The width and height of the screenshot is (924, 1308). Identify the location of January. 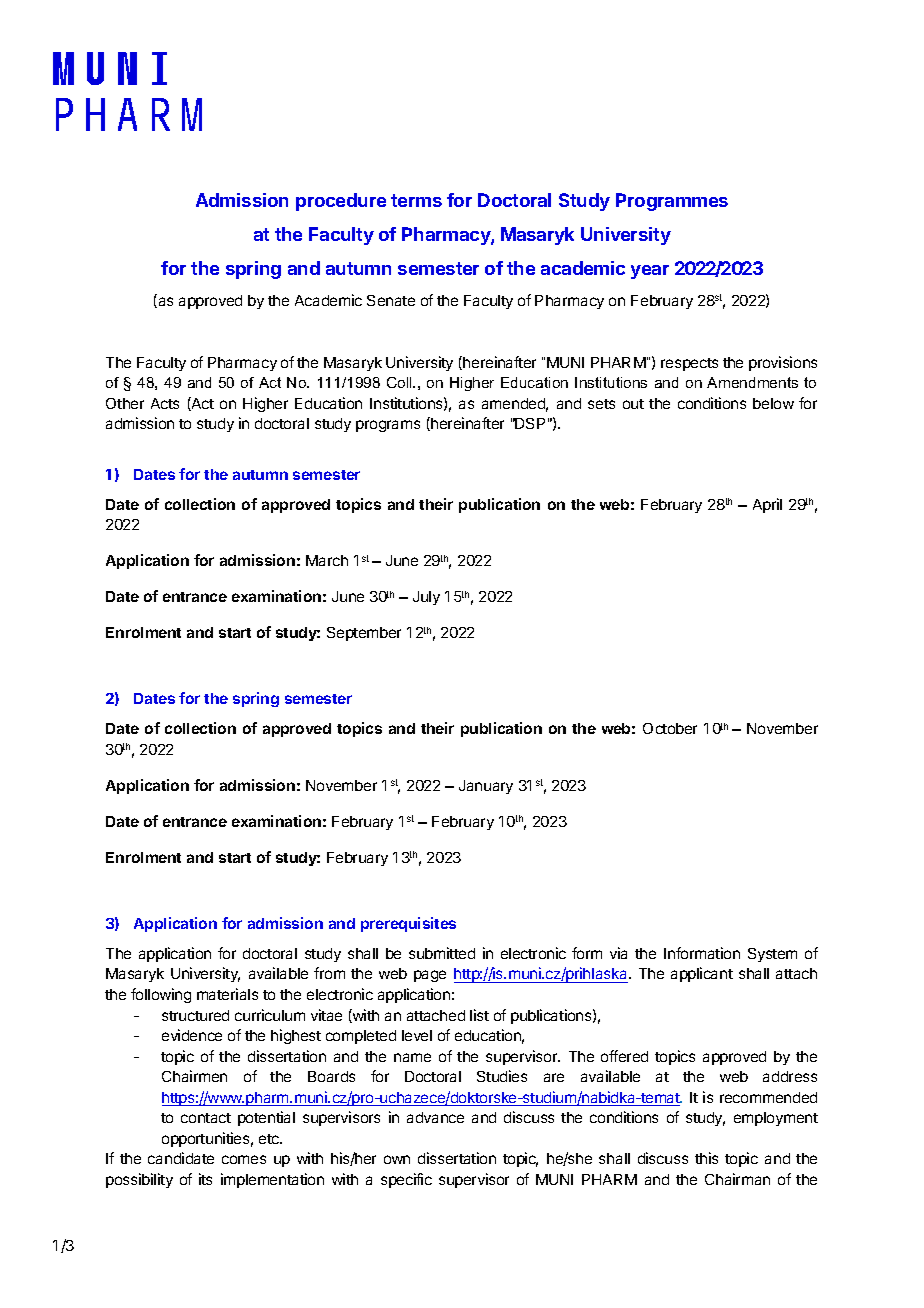
(486, 787).
